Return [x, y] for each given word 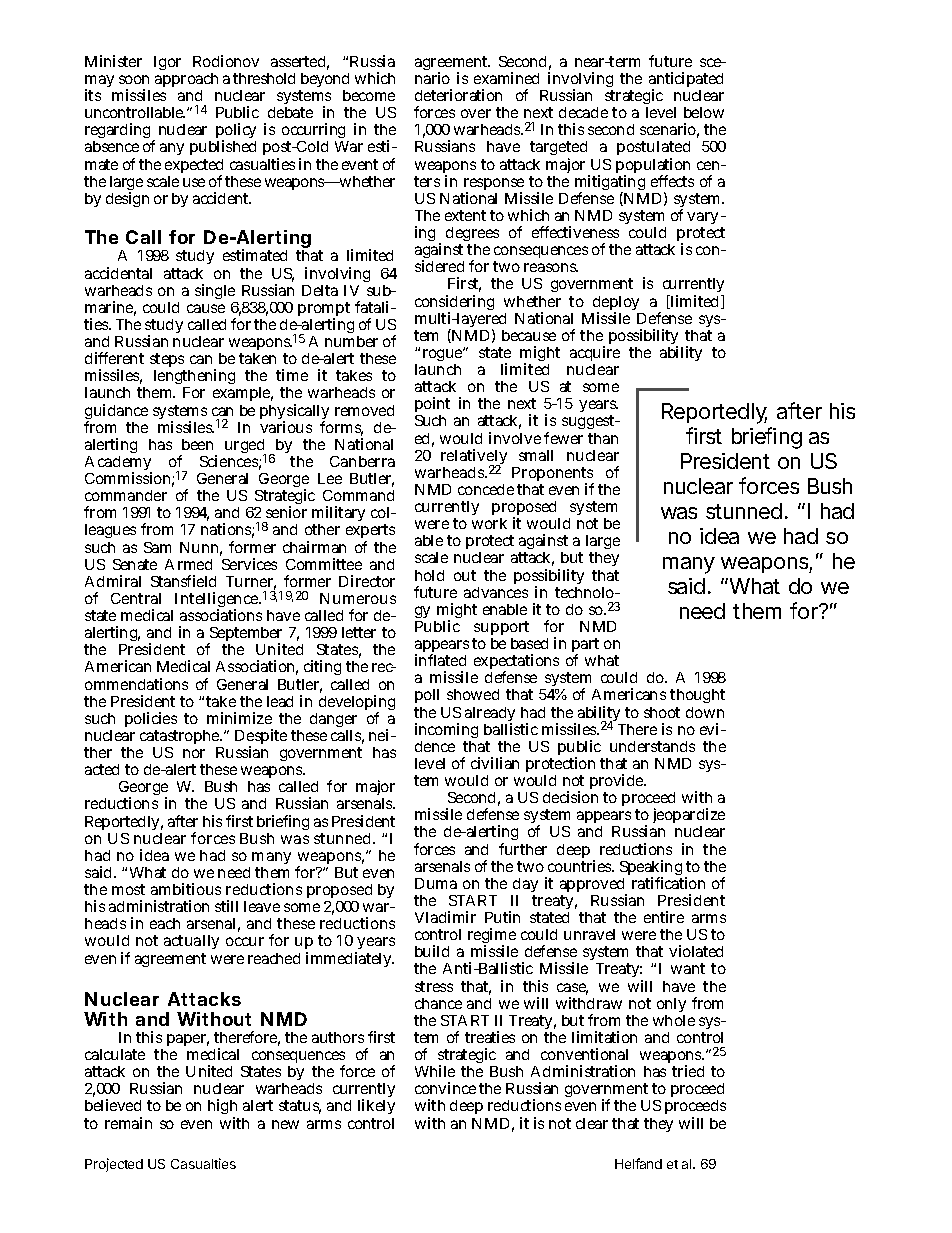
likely [376, 1106]
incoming [446, 732]
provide [618, 783]
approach [186, 82]
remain [128, 1123]
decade [583, 112]
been [197, 444]
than [603, 438]
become [369, 95]
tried [688, 1071]
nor [194, 753]
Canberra [362, 461]
